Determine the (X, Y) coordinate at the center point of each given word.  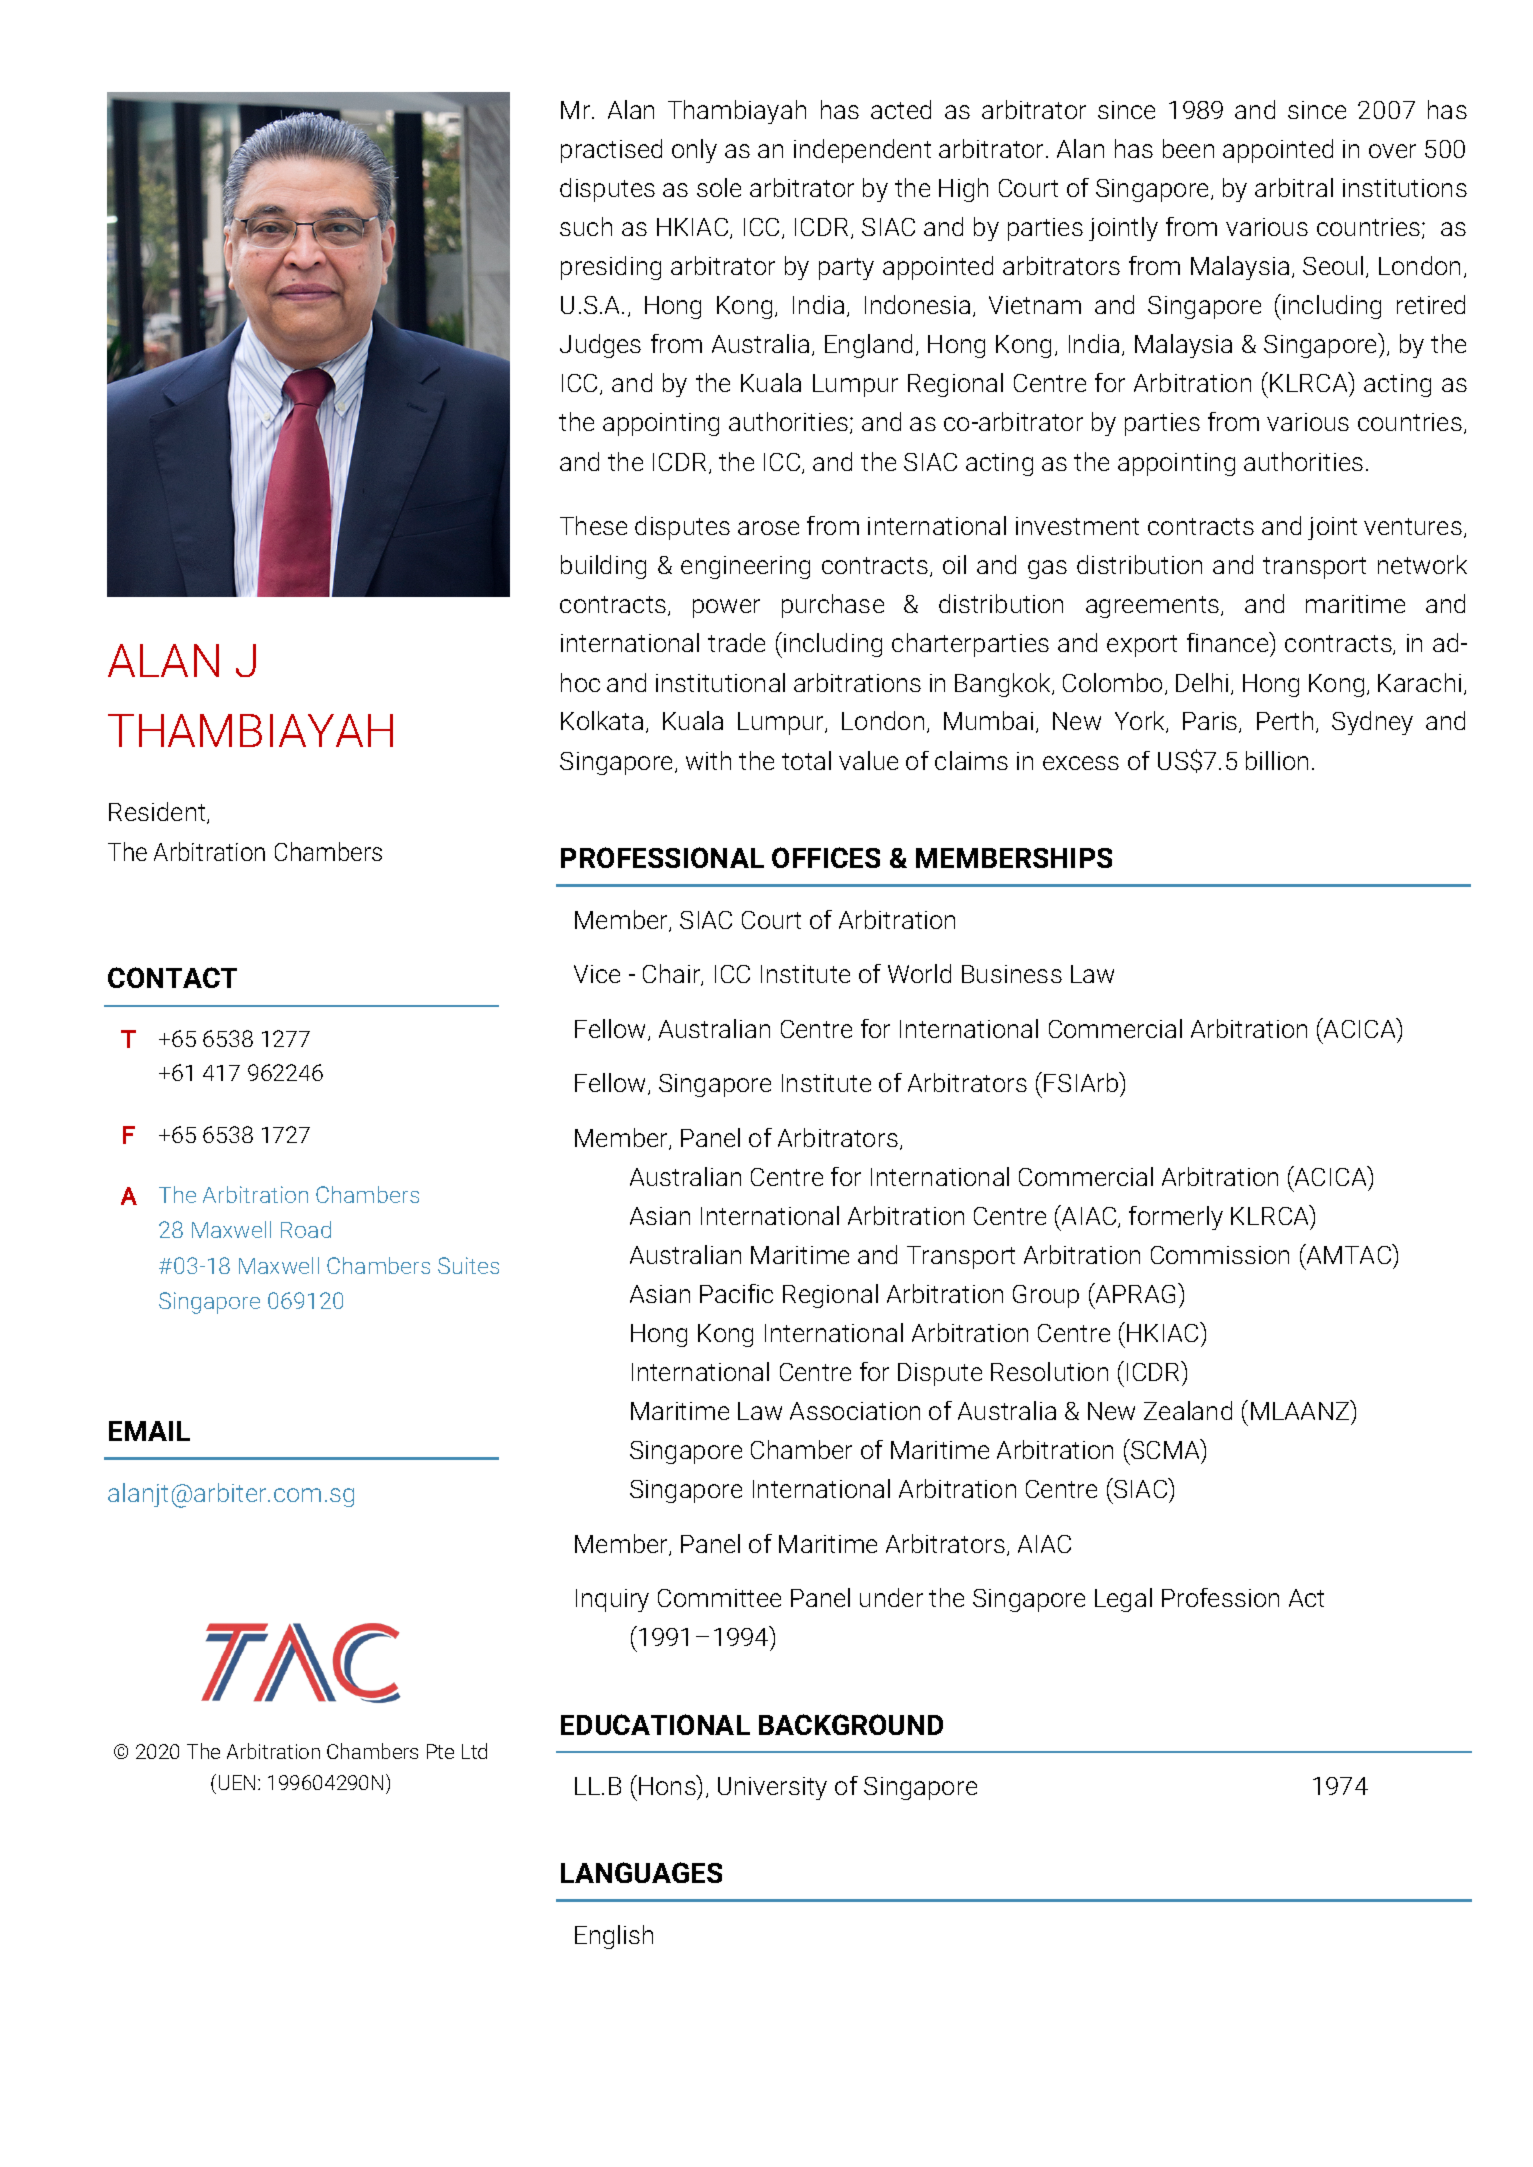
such (586, 226)
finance (1229, 642)
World (919, 973)
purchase (833, 606)
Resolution (1049, 1371)
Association (855, 1411)
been (1188, 148)
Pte (440, 1751)
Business (1012, 974)
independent (862, 151)
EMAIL (149, 1431)
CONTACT (172, 977)
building (603, 567)
